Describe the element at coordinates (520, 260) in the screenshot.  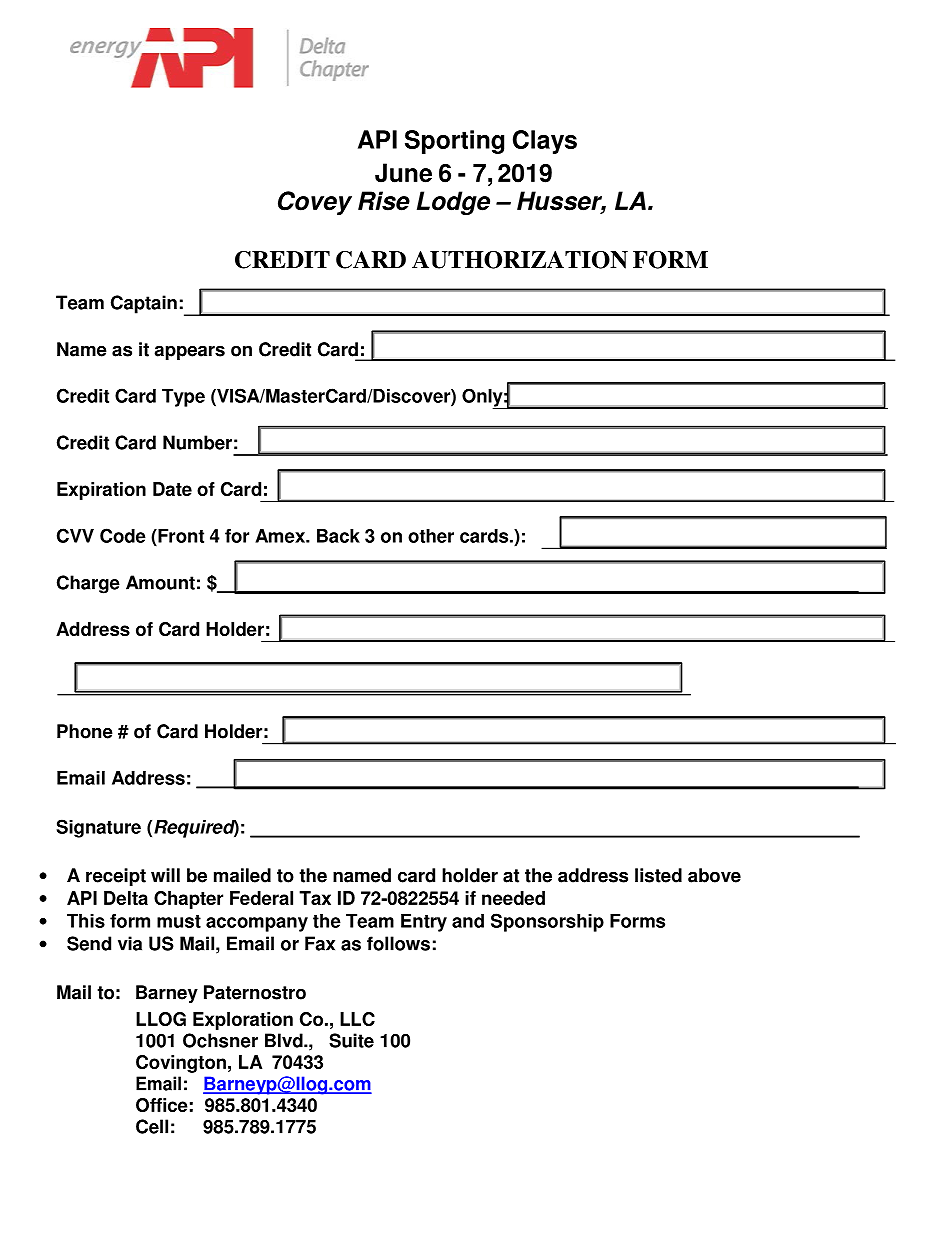
I see `AUTHORIZATION` at that location.
